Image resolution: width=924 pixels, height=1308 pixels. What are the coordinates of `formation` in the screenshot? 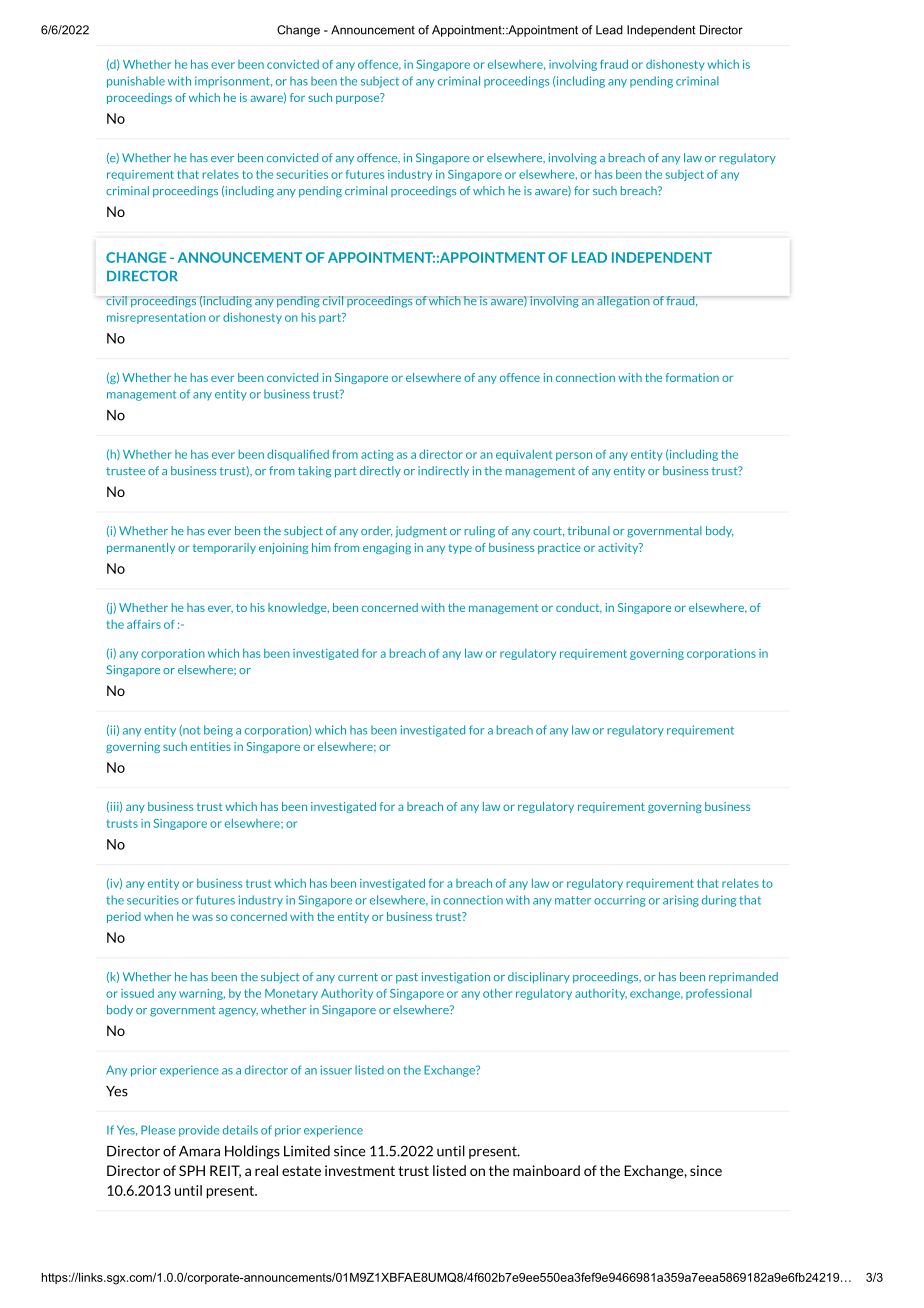 It's located at (692, 377).
